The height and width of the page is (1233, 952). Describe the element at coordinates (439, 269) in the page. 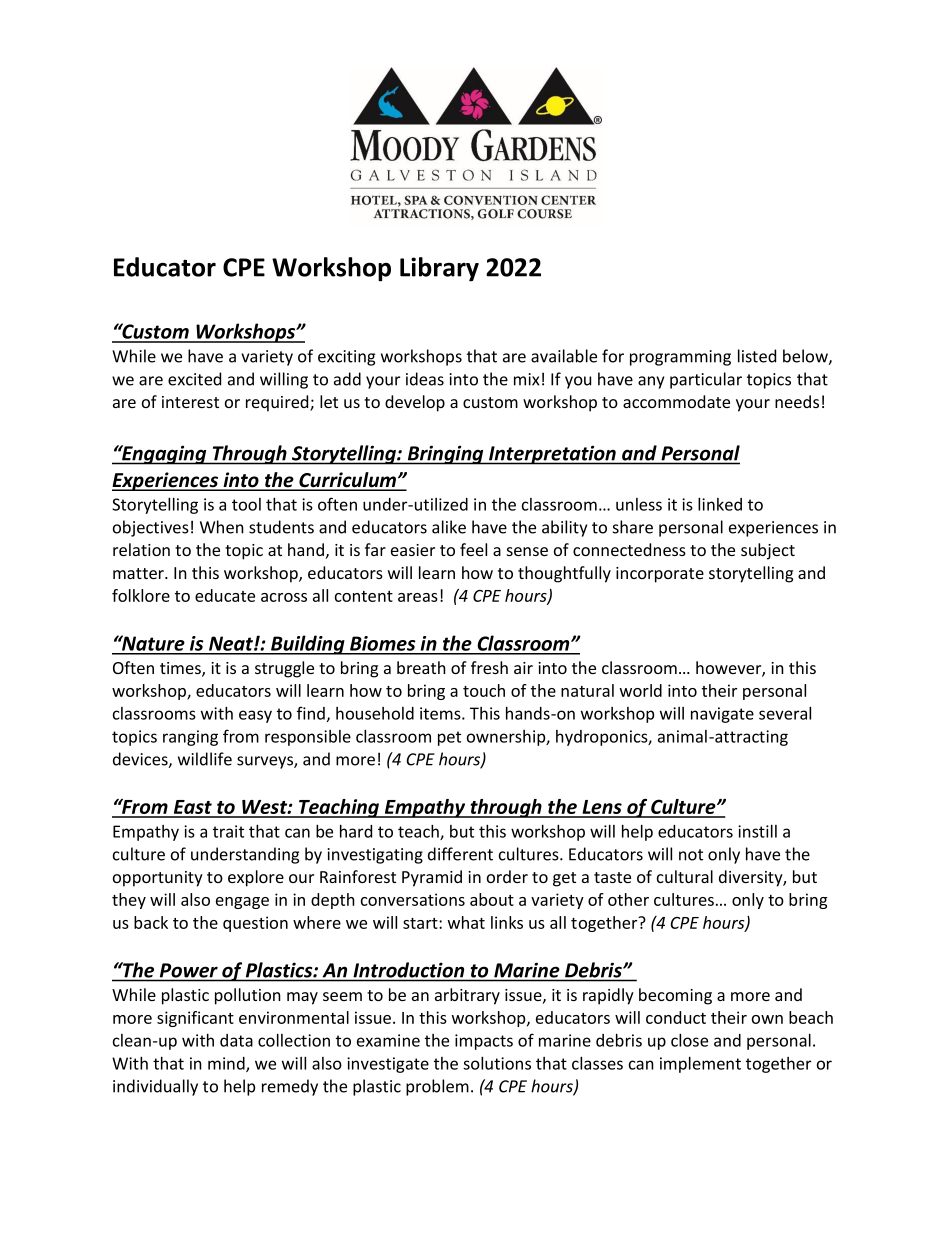

I see `Library` at that location.
